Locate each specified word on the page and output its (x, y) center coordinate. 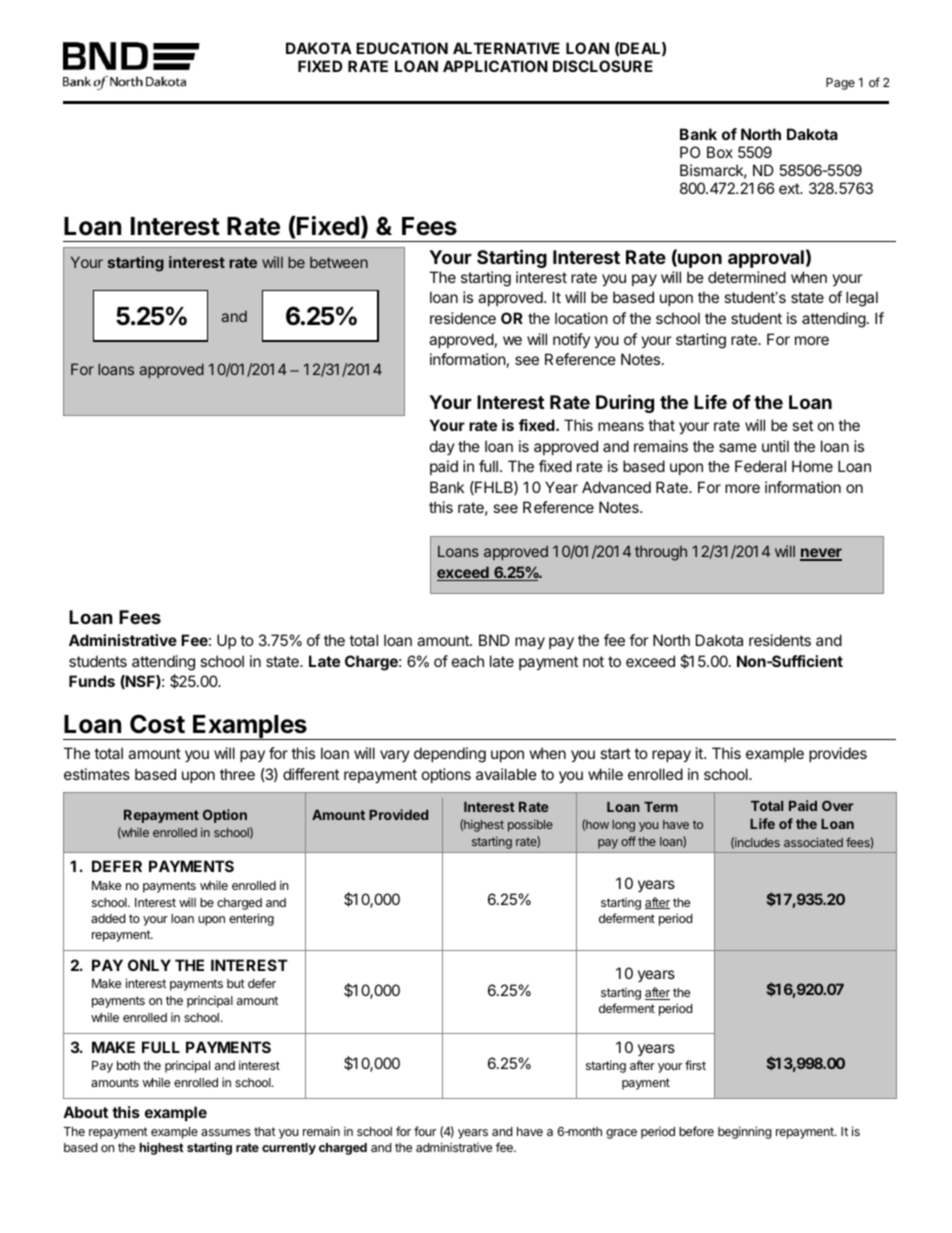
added (108, 918)
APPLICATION (495, 66)
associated (813, 842)
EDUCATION (402, 48)
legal (862, 299)
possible (530, 825)
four (425, 1131)
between (339, 262)
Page (840, 84)
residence (463, 318)
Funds (92, 681)
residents (780, 640)
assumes (226, 1132)
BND (494, 640)
